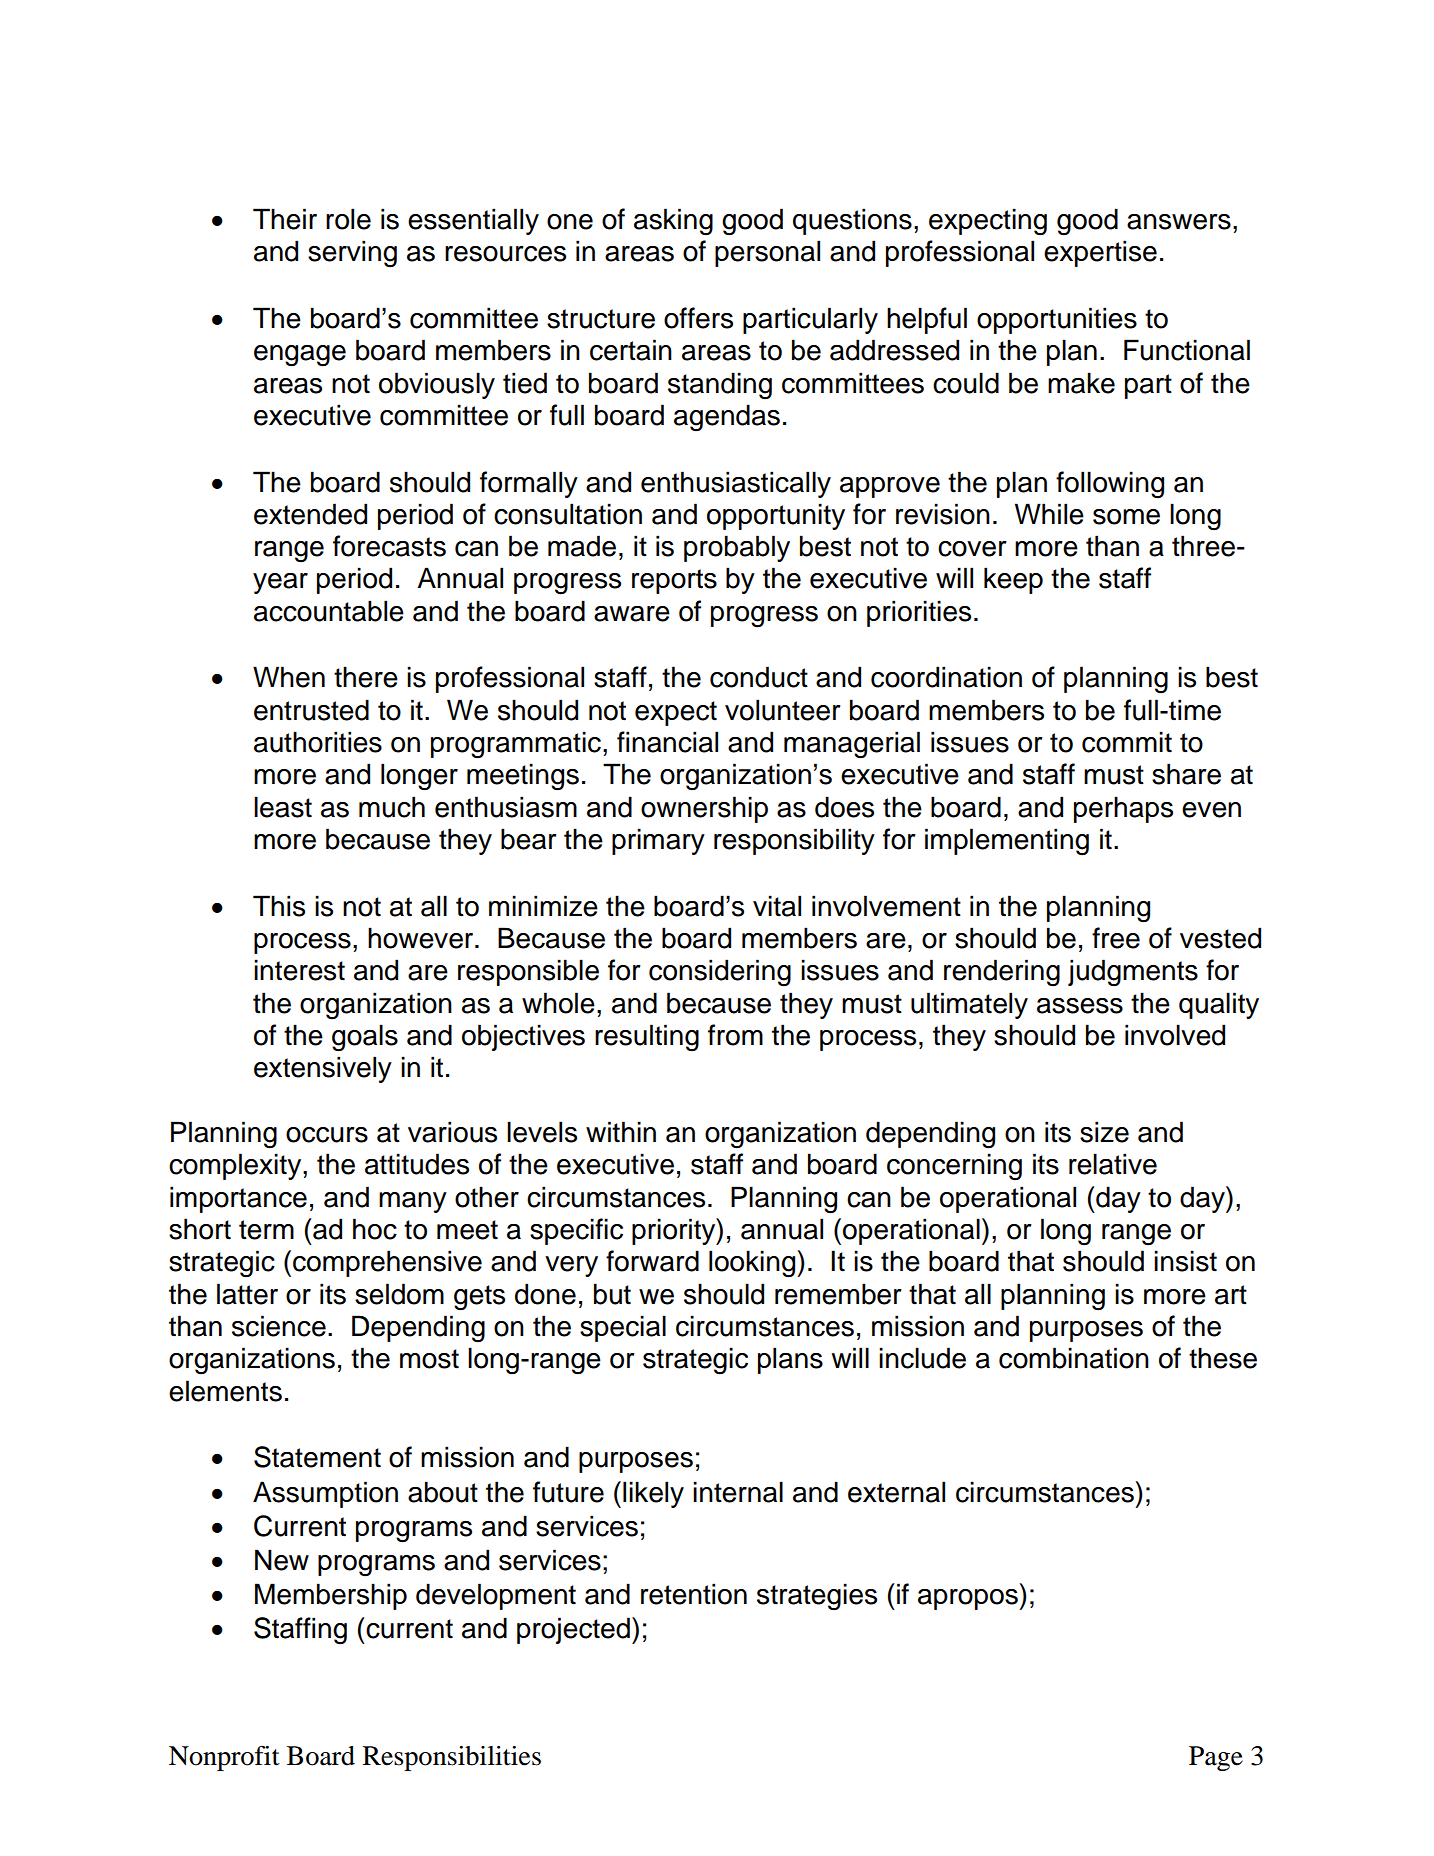  I want to click on looking, so click(753, 1264).
